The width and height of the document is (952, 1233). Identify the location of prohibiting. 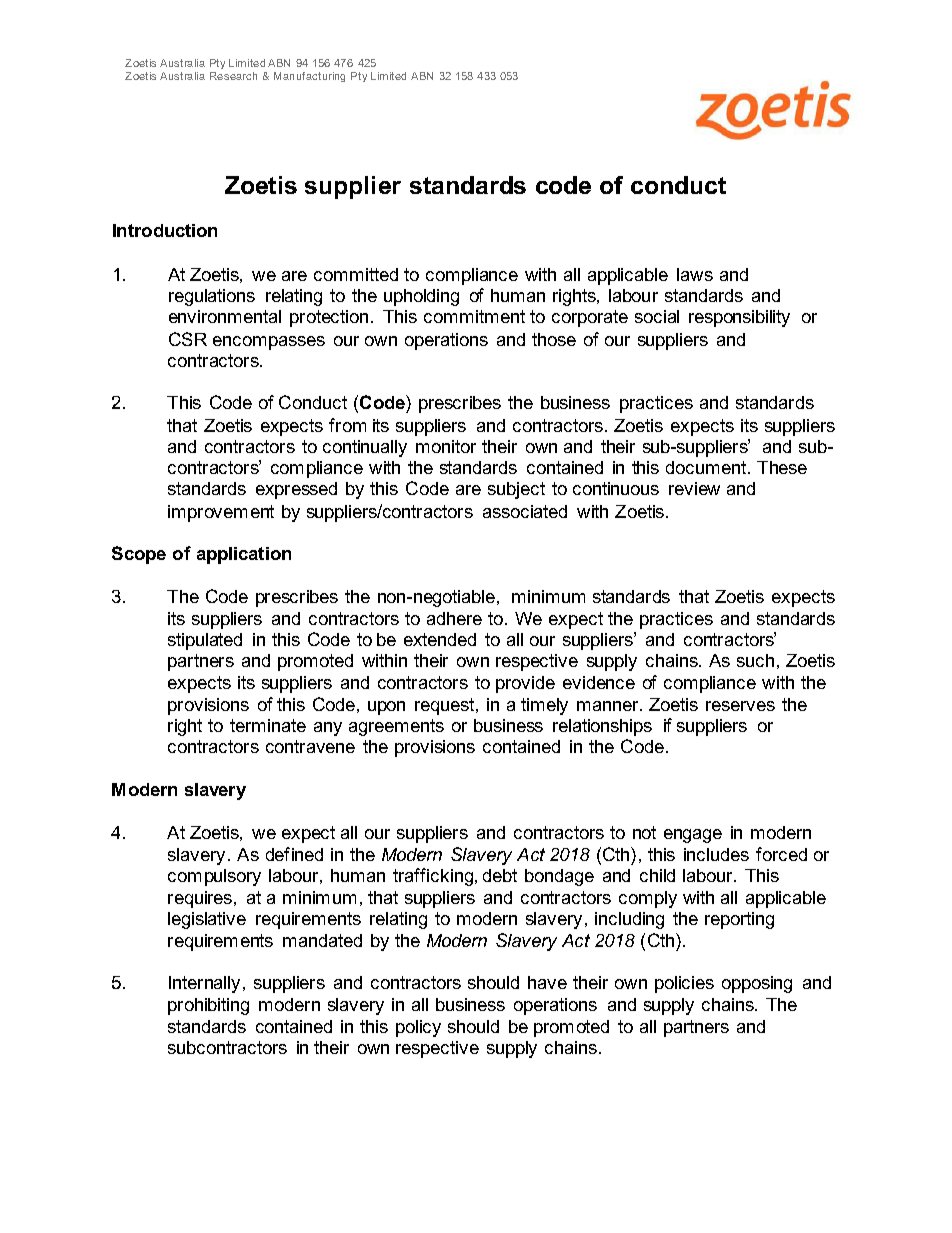
(208, 1006).
